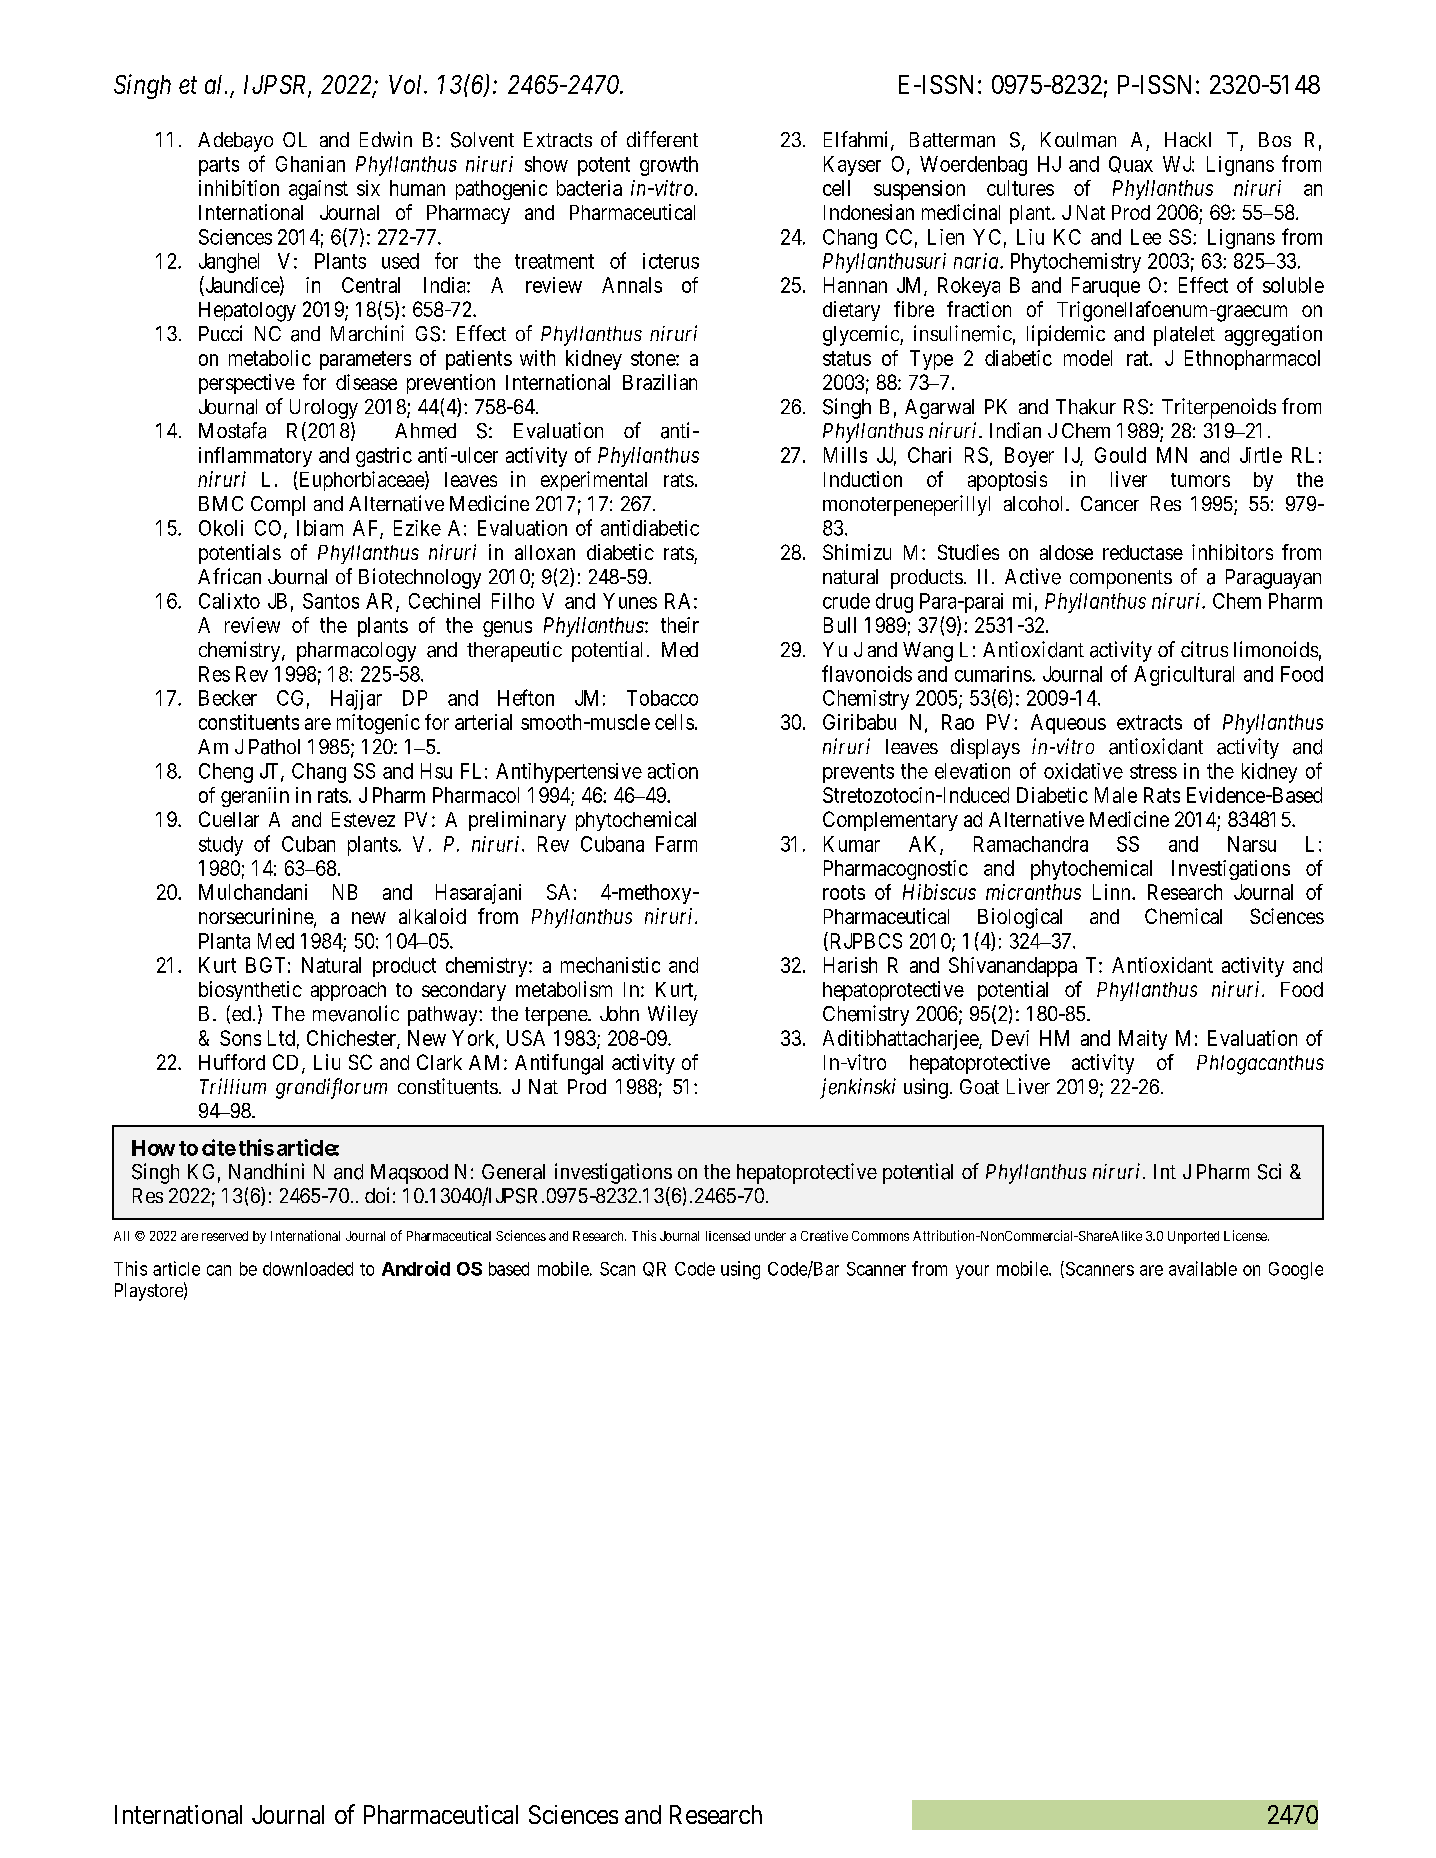 This image has height=1858, width=1436. I want to click on Edwin, so click(386, 139).
